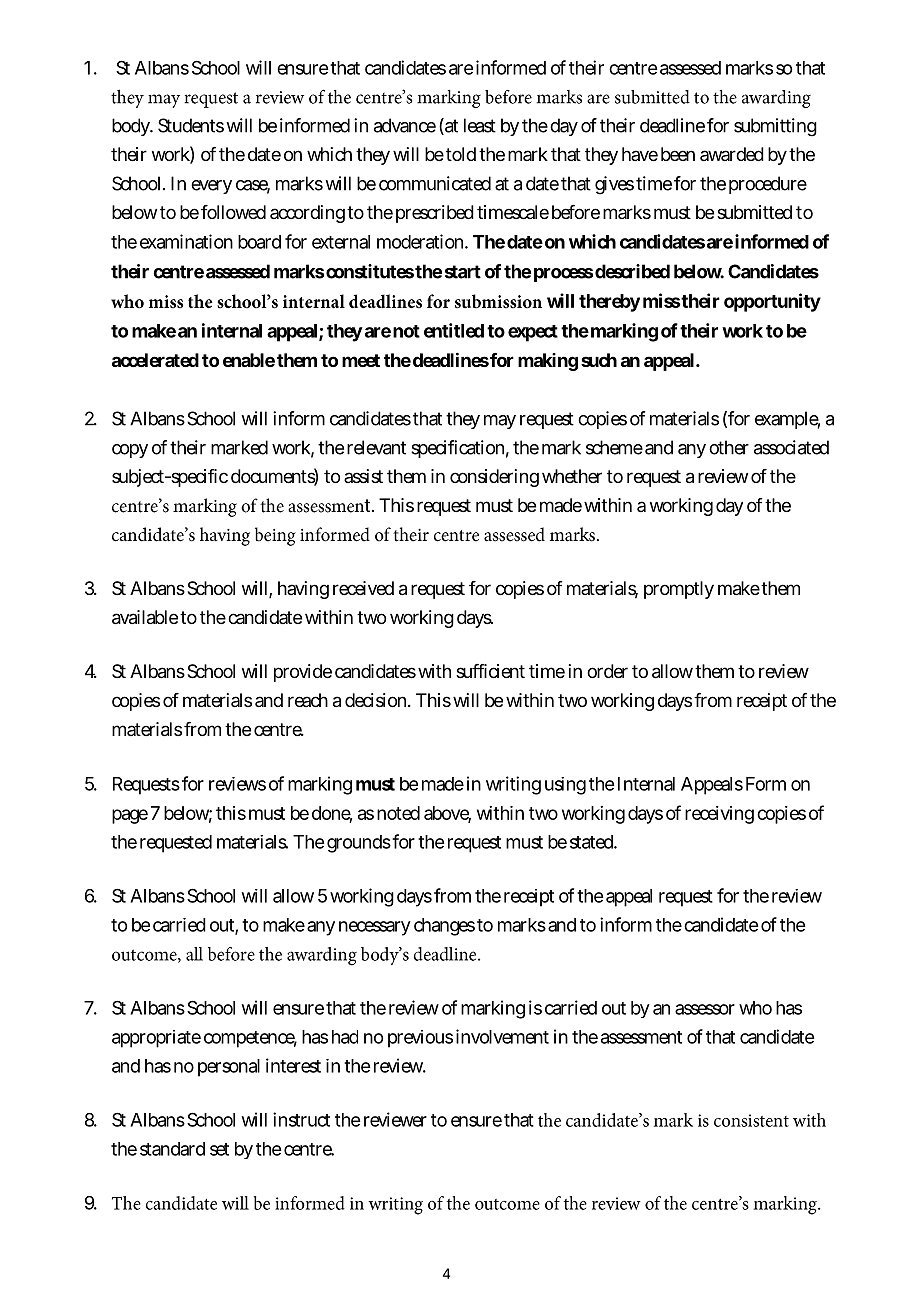  Describe the element at coordinates (145, 617) in the image. I see `available` at that location.
